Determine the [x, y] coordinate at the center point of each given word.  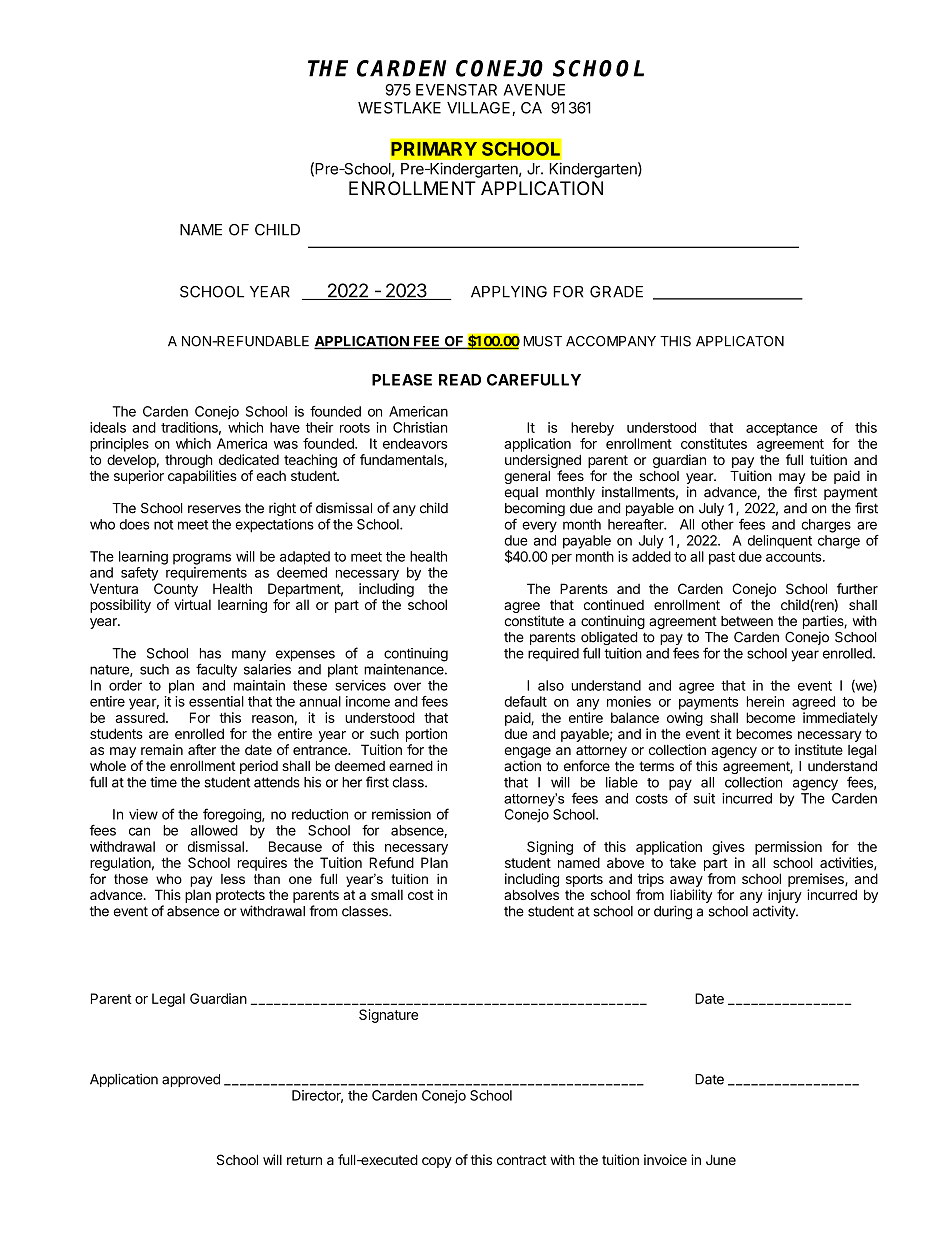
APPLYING [509, 292]
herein [765, 701]
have [285, 427]
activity [775, 912]
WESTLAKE [399, 108]
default [525, 701]
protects [240, 896]
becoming [535, 511]
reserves [214, 509]
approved [191, 1080]
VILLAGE [480, 109]
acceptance [781, 429]
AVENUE [534, 90]
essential [216, 701]
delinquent [780, 542]
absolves [531, 894]
